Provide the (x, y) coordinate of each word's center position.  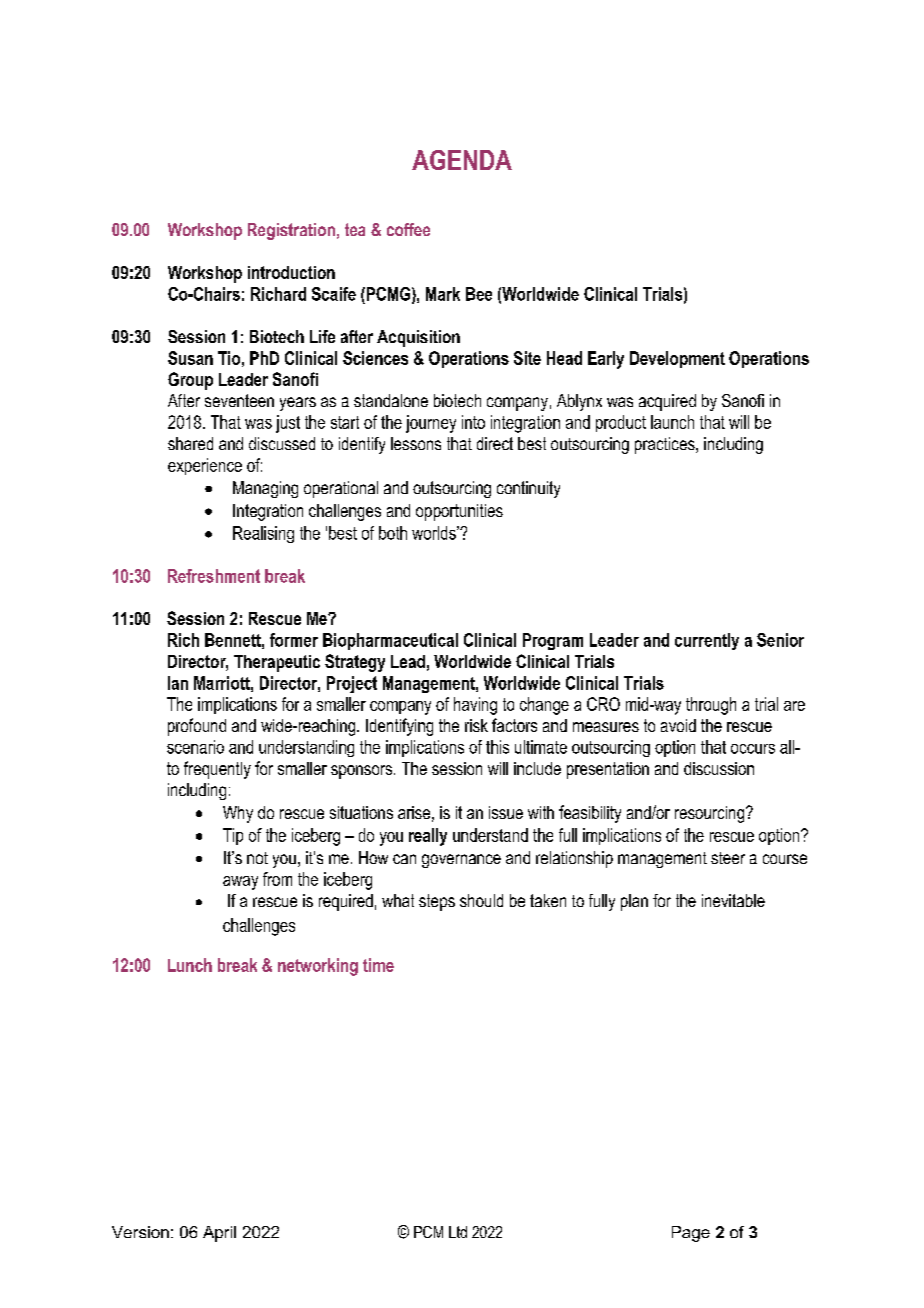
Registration (291, 231)
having (475, 706)
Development (677, 359)
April (219, 1234)
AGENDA (462, 160)
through (711, 706)
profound (197, 727)
